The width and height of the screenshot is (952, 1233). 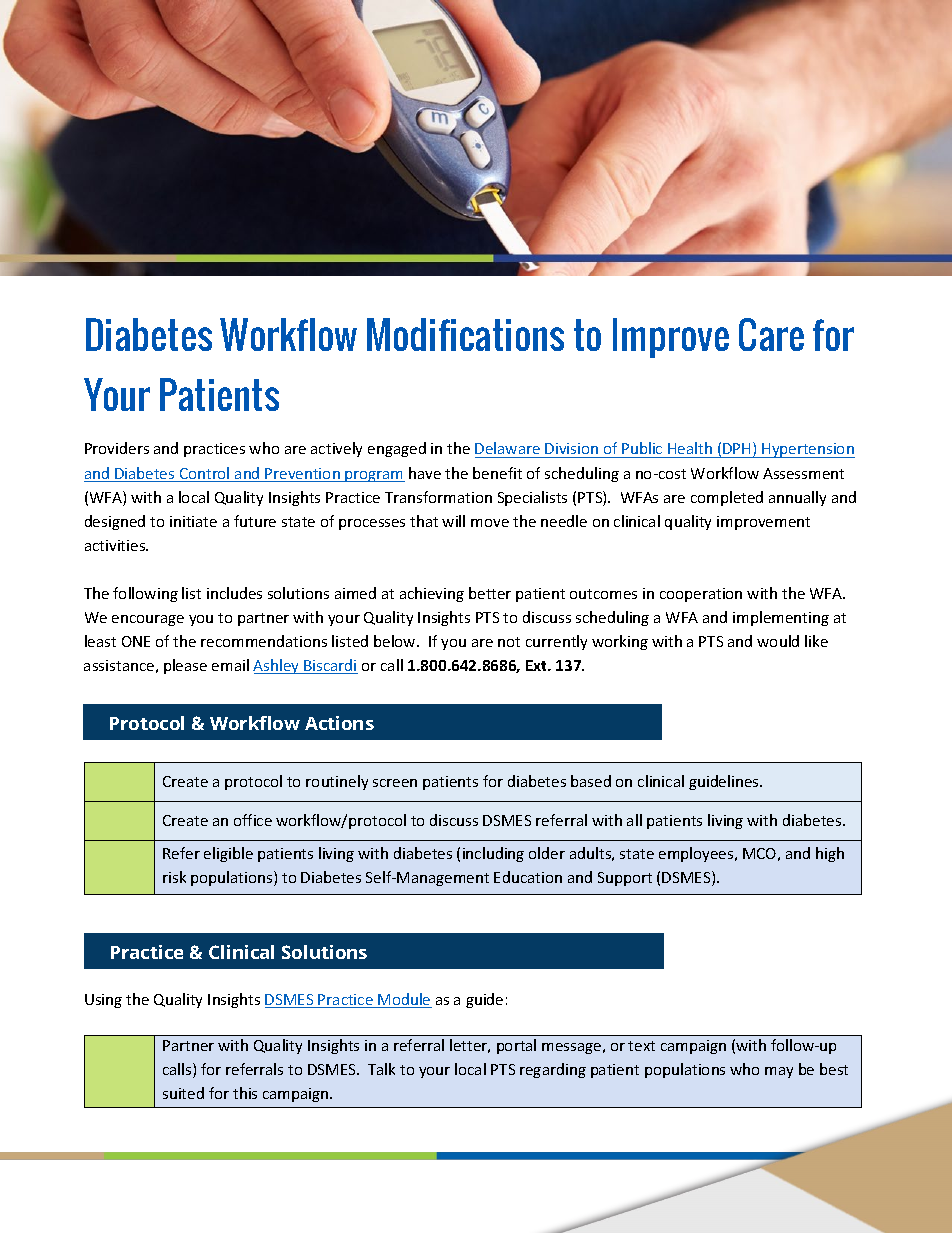 I want to click on employees, so click(x=697, y=854).
